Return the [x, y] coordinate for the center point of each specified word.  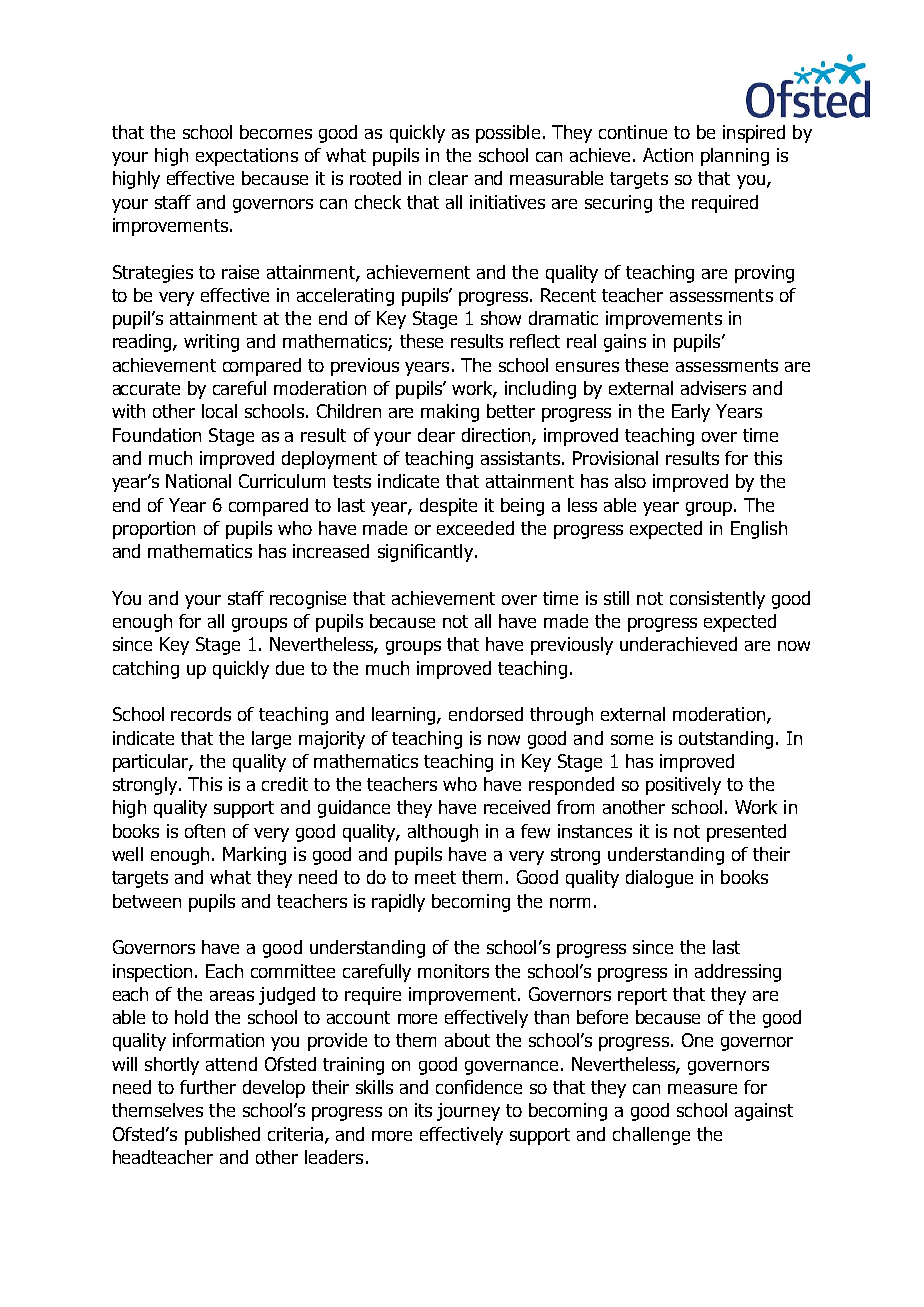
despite [448, 507]
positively [683, 786]
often [205, 831]
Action [668, 155]
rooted [375, 178]
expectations [247, 157]
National [198, 481]
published [222, 1136]
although [443, 833]
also [630, 481]
